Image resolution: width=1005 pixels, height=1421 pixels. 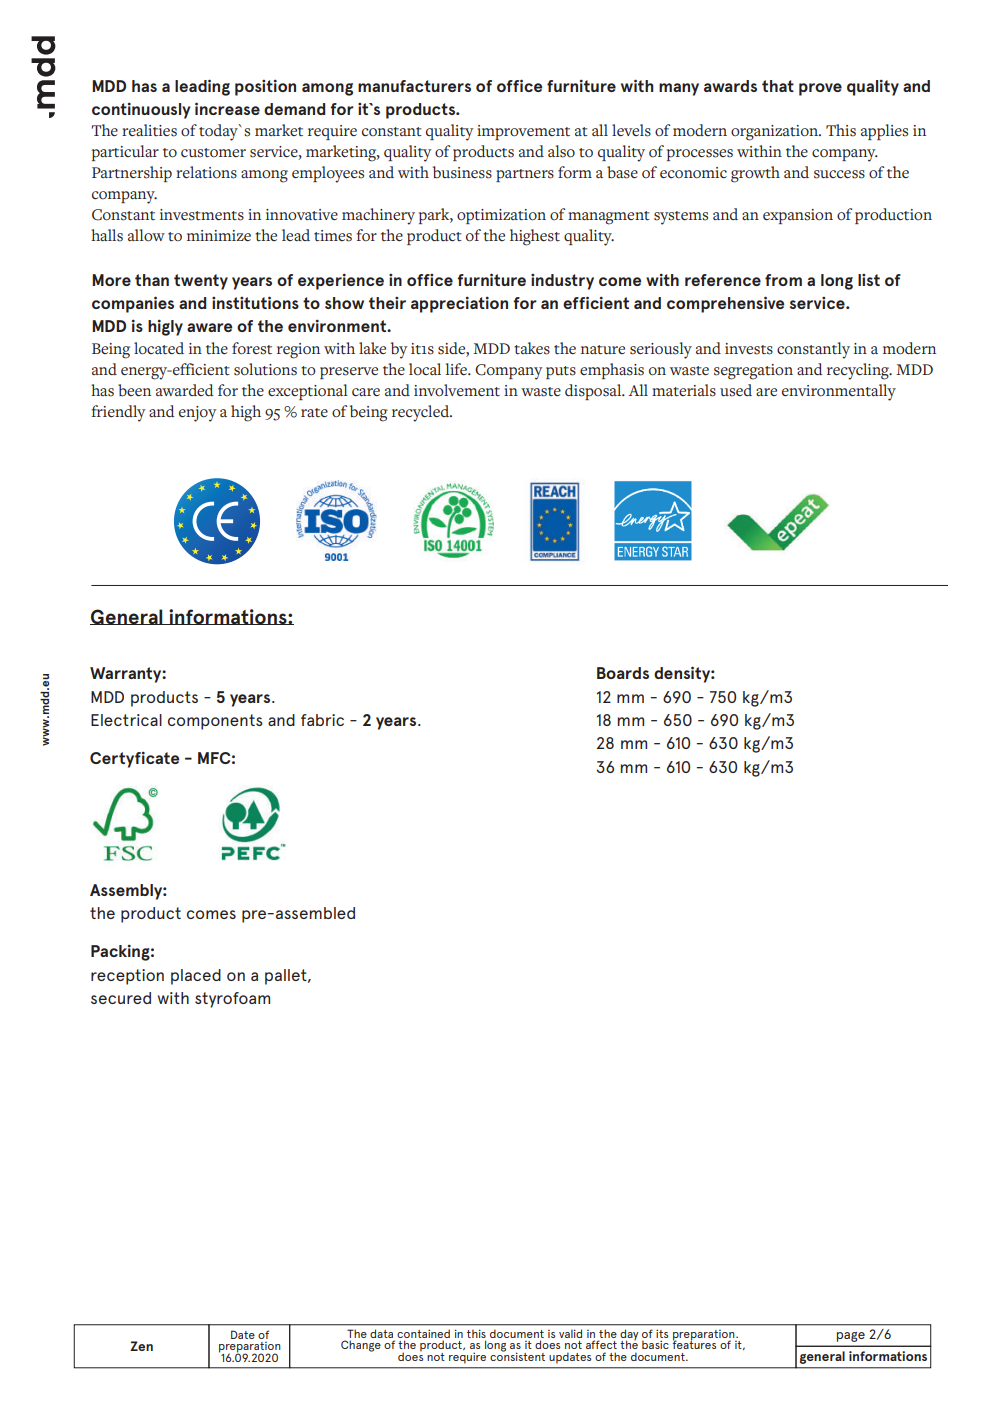 I want to click on components, so click(x=215, y=722).
